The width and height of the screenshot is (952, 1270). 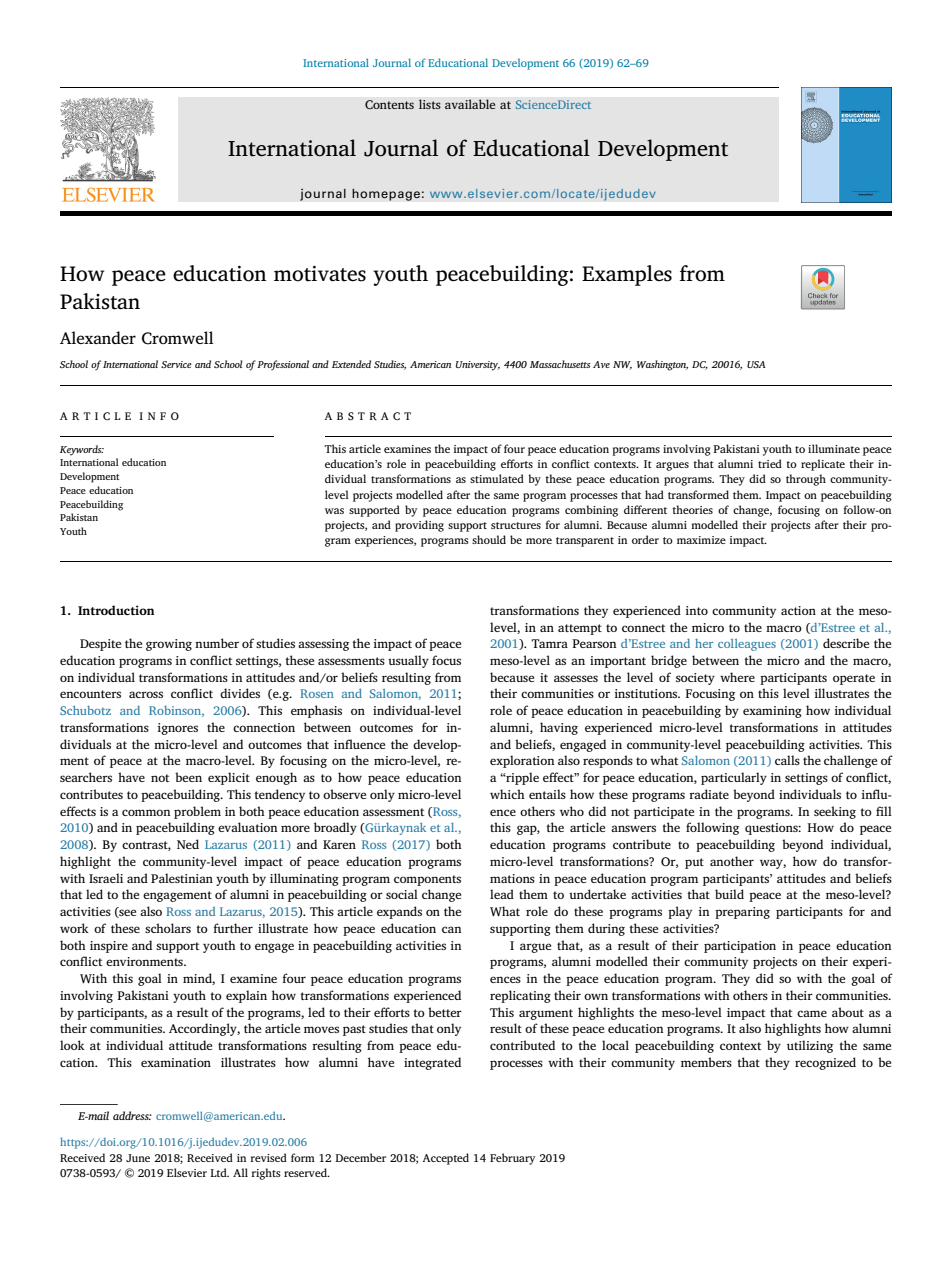 I want to click on colleagues, so click(x=747, y=645).
